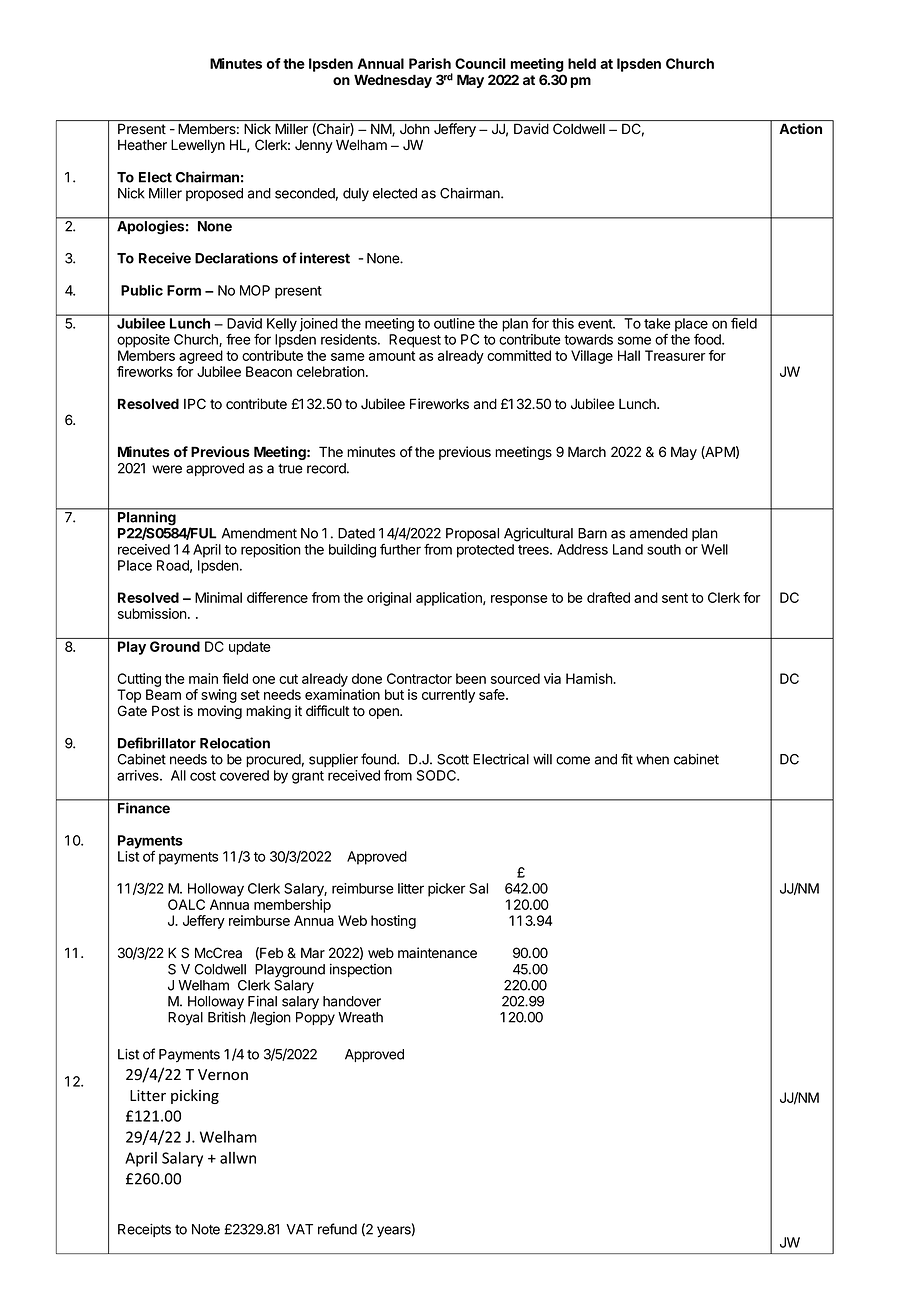 The width and height of the page is (924, 1308). Describe the element at coordinates (608, 597) in the page. I see `drafted` at that location.
